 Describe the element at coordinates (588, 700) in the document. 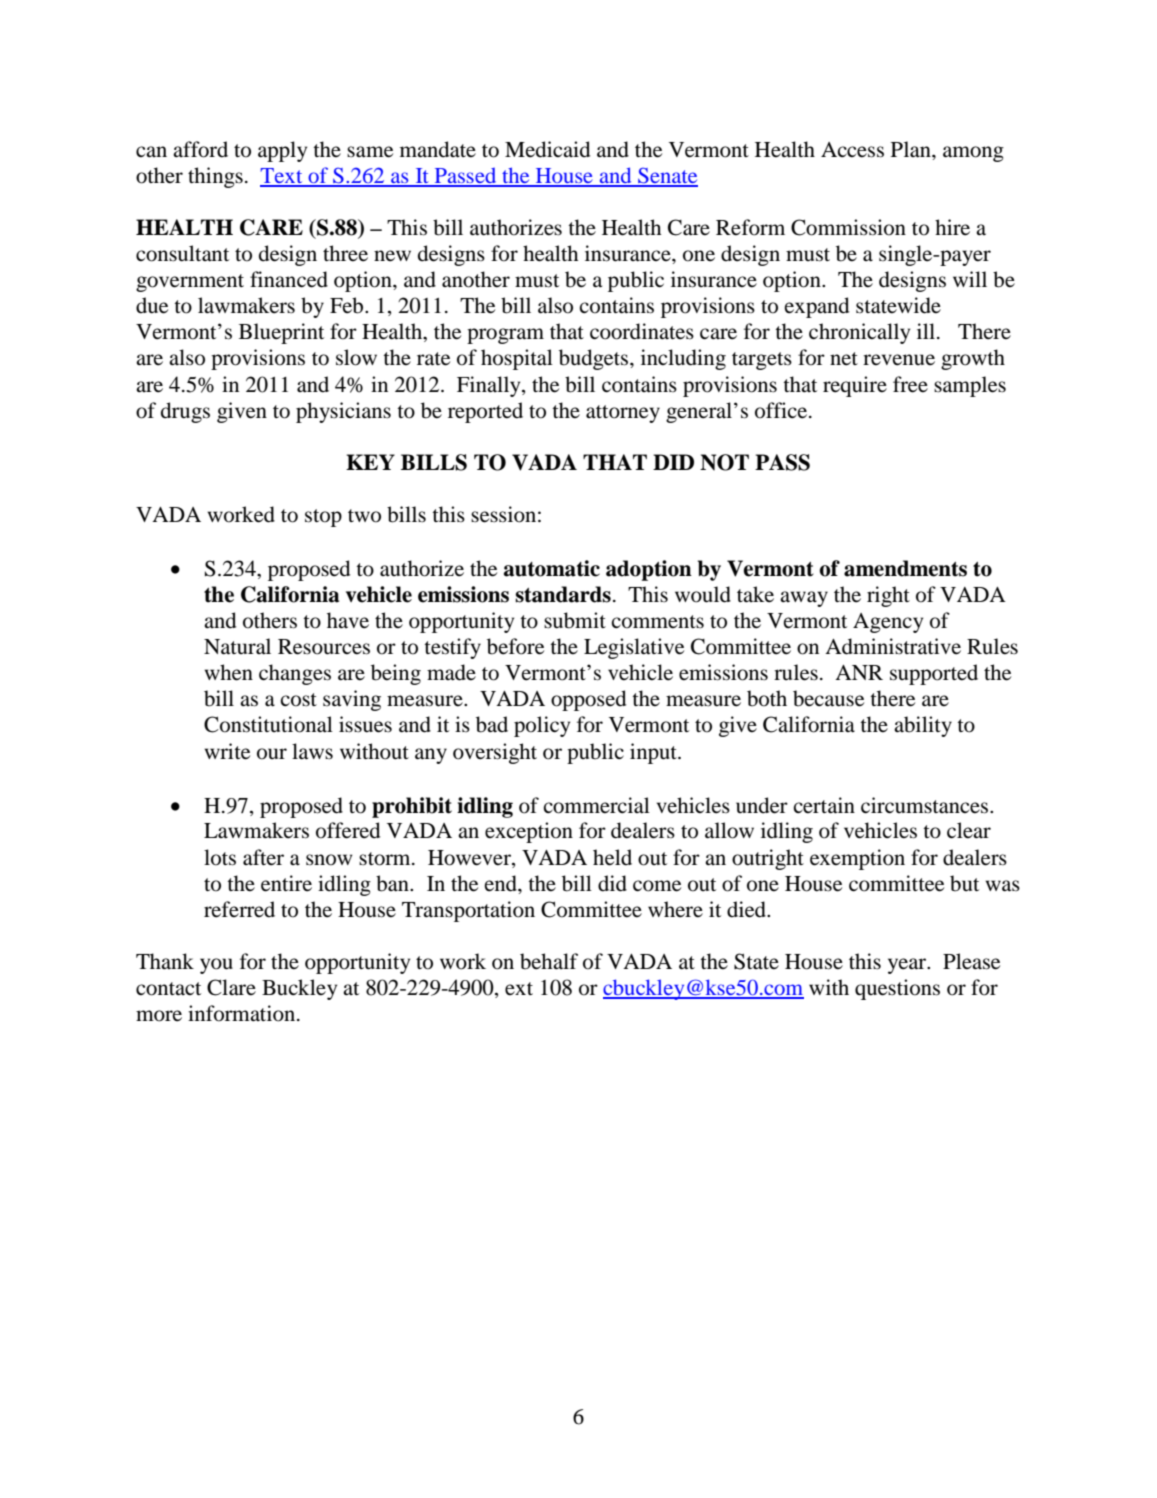

I see `opposed` at that location.
